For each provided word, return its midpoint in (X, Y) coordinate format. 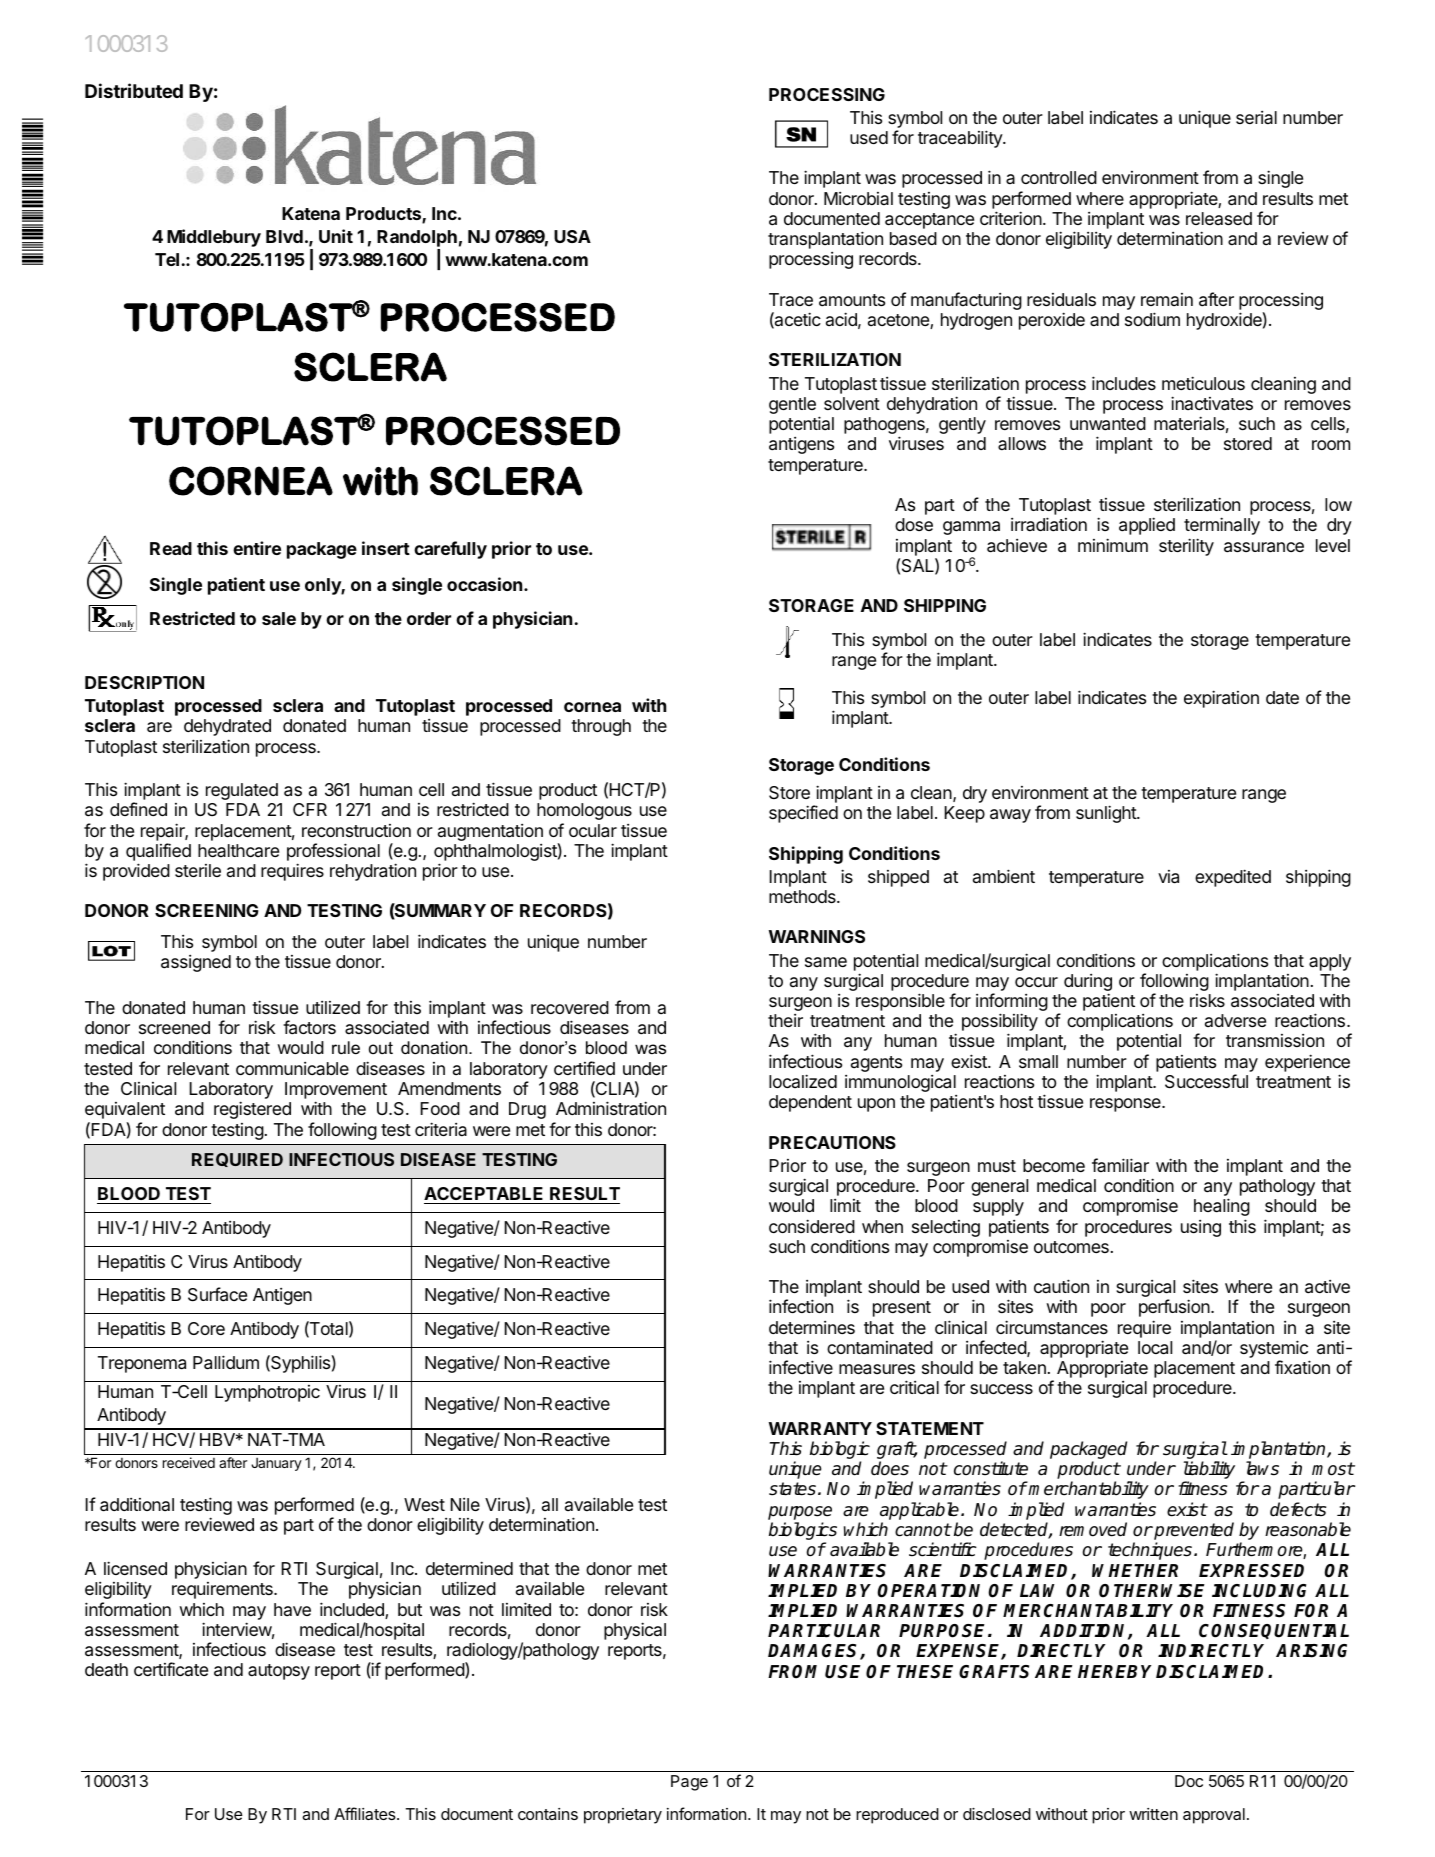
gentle (792, 405)
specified (803, 814)
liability (1209, 1471)
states (792, 1489)
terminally (1222, 526)
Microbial (858, 198)
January (276, 1464)
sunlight (1107, 814)
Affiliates (366, 1813)
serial (1256, 117)
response (1126, 1105)
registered (252, 1110)
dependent (810, 1103)
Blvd (284, 236)
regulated (242, 791)
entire (257, 548)
